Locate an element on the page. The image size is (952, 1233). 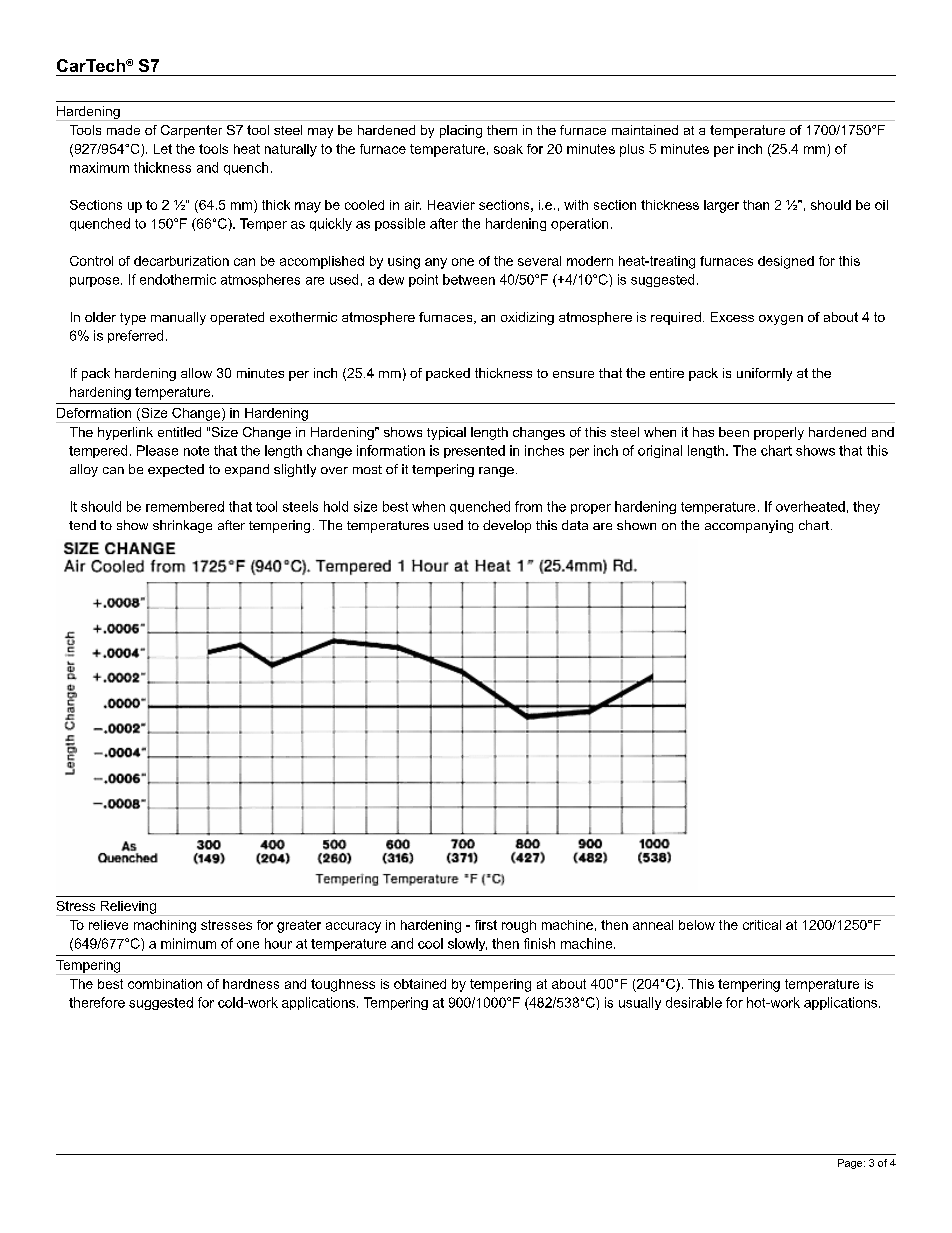
therefore is located at coordinates (97, 1002).
